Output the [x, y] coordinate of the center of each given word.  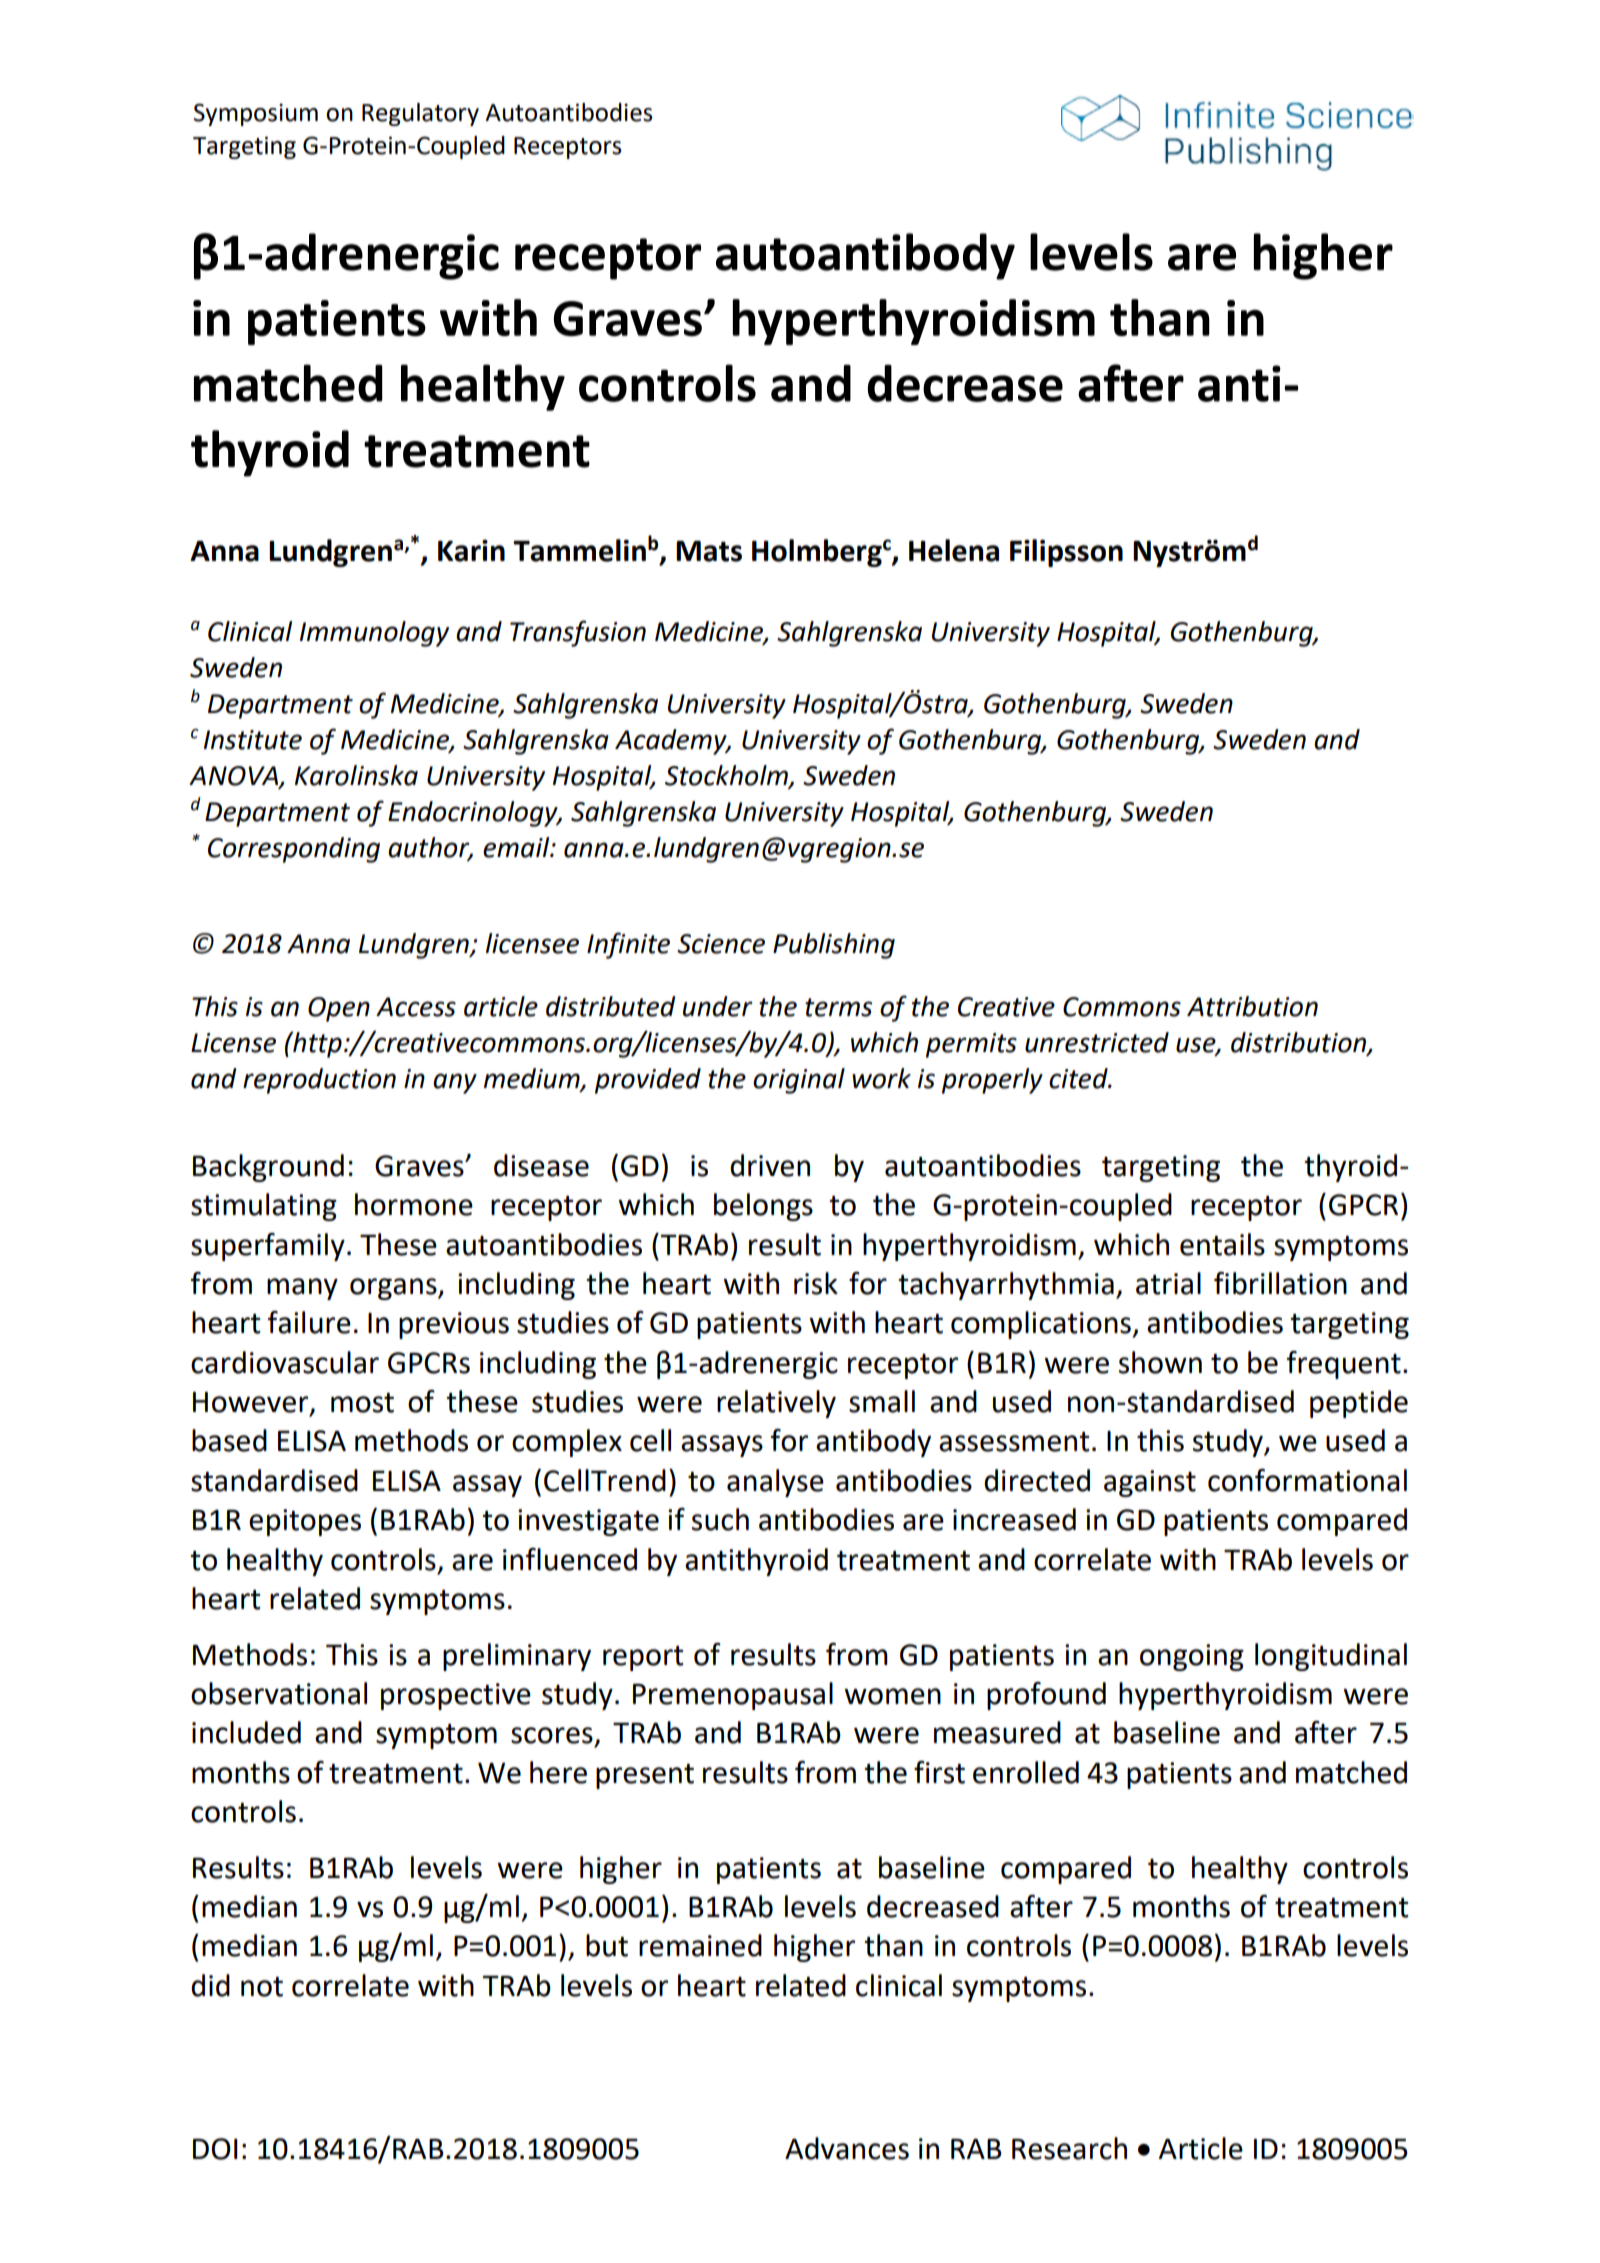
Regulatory [420, 114]
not [262, 1987]
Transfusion [578, 633]
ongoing [1192, 1657]
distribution [1300, 1043]
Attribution [1252, 1006]
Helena [954, 550]
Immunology [374, 634]
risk [816, 1283]
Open [339, 1009]
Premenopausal [733, 1696]
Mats [709, 551]
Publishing [834, 946]
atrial [1168, 1283]
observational [279, 1693]
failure [309, 1322]
